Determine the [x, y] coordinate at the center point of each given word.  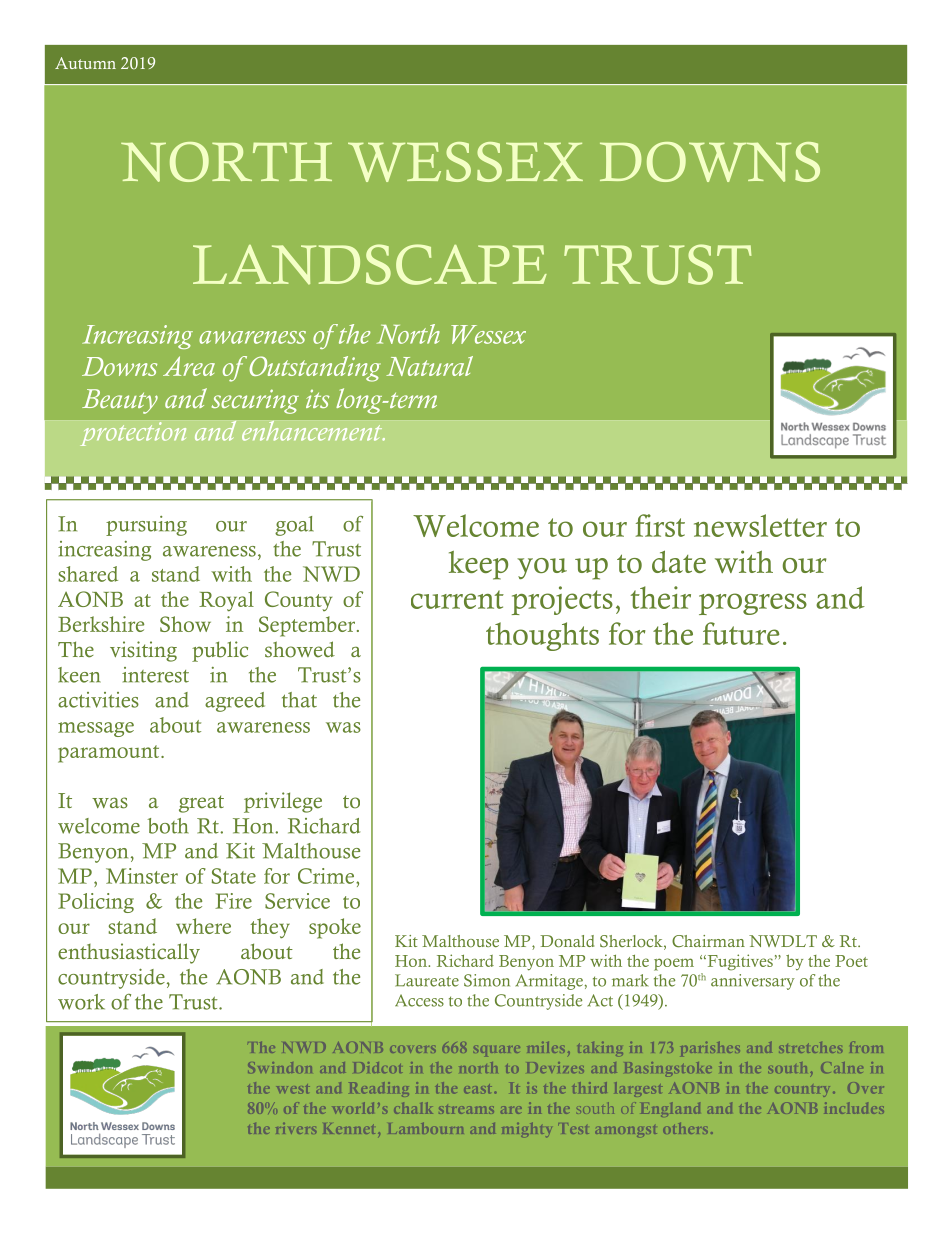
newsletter [760, 525]
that [299, 700]
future [741, 633]
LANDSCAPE [370, 264]
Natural [429, 366]
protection [133, 434]
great [201, 804]
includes [854, 1108]
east [479, 1089]
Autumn [85, 63]
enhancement [313, 430]
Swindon [280, 1067]
